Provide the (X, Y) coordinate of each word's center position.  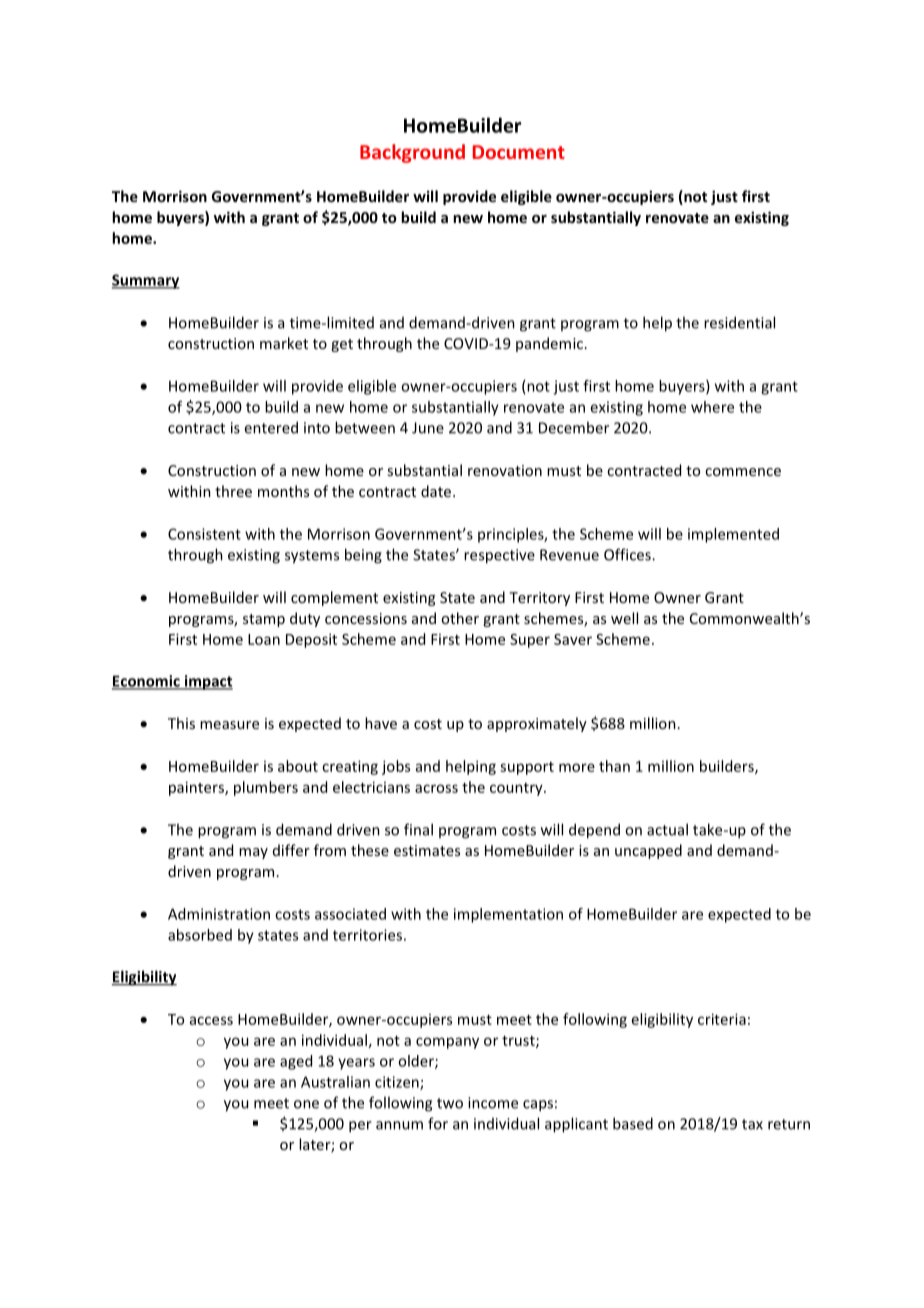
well (624, 618)
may (253, 853)
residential (739, 322)
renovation (505, 470)
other (460, 618)
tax (752, 1124)
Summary (146, 281)
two (450, 1103)
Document (519, 152)
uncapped (648, 851)
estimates (427, 850)
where (712, 407)
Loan (264, 639)
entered (271, 427)
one (306, 1104)
